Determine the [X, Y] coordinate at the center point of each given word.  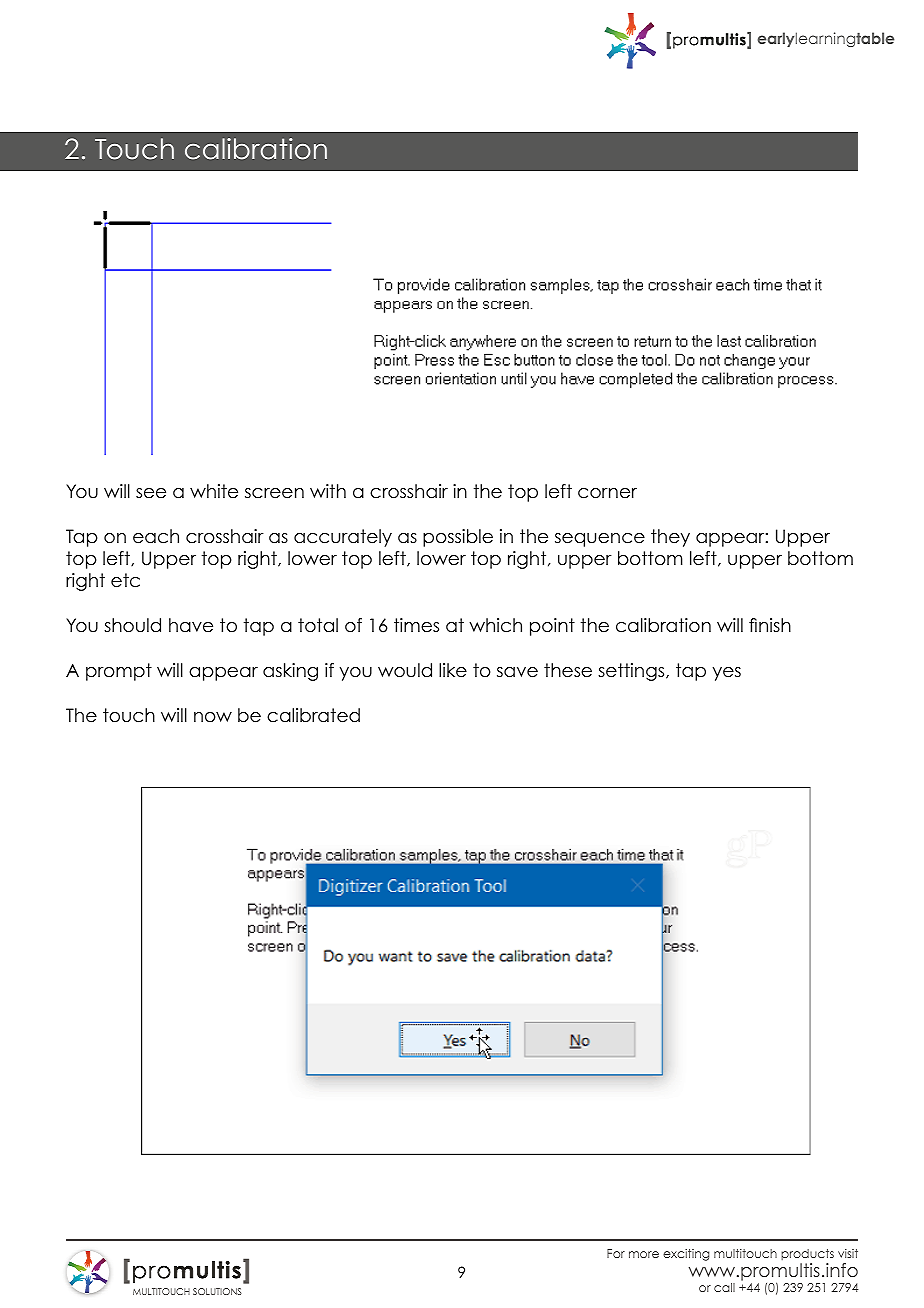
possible [458, 538]
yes [727, 674]
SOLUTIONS [217, 1291]
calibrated [313, 715]
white [214, 491]
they [670, 538]
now [213, 717]
